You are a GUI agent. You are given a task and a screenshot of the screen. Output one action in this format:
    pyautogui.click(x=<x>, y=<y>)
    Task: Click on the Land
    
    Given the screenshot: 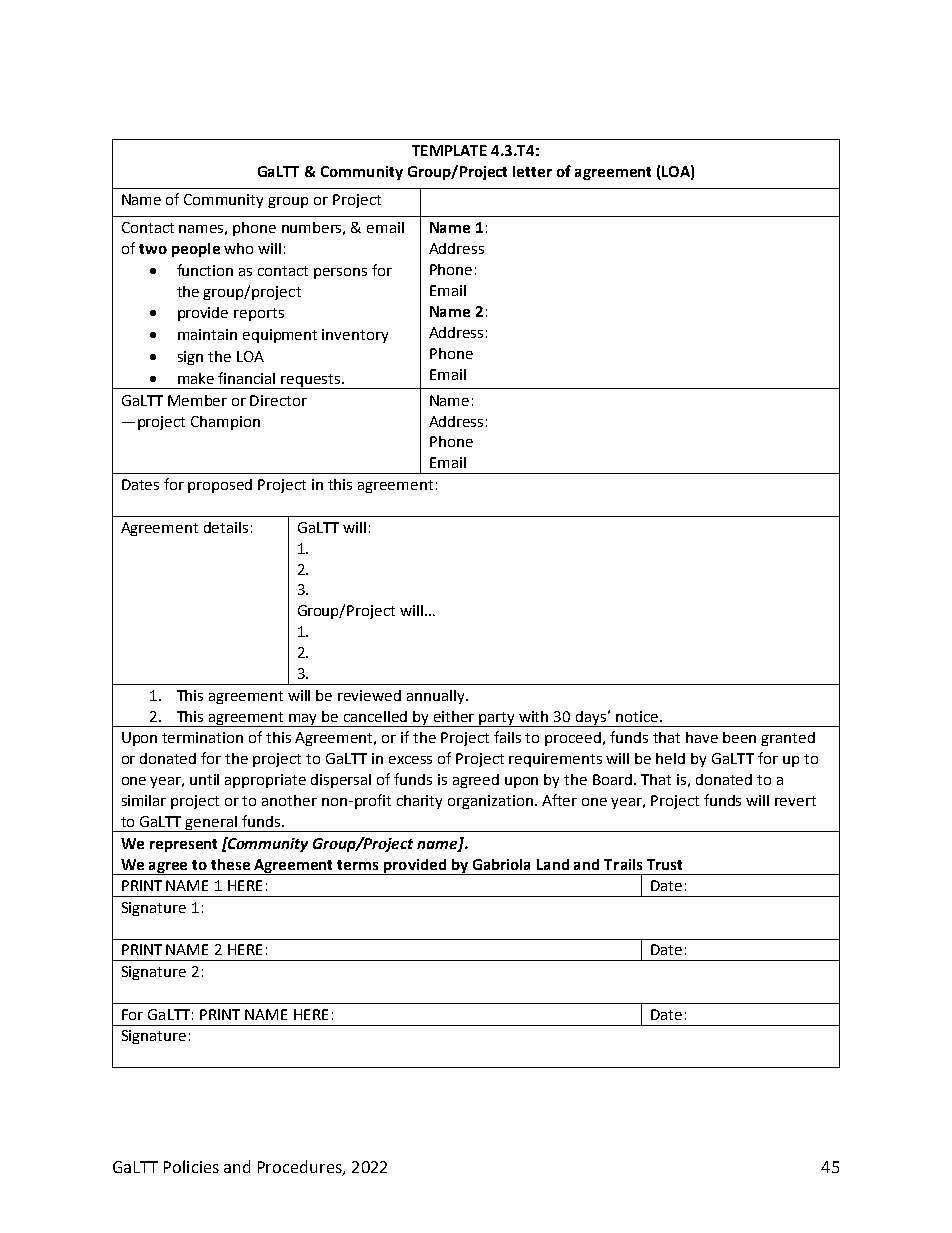 What is the action you would take?
    pyautogui.click(x=553, y=864)
